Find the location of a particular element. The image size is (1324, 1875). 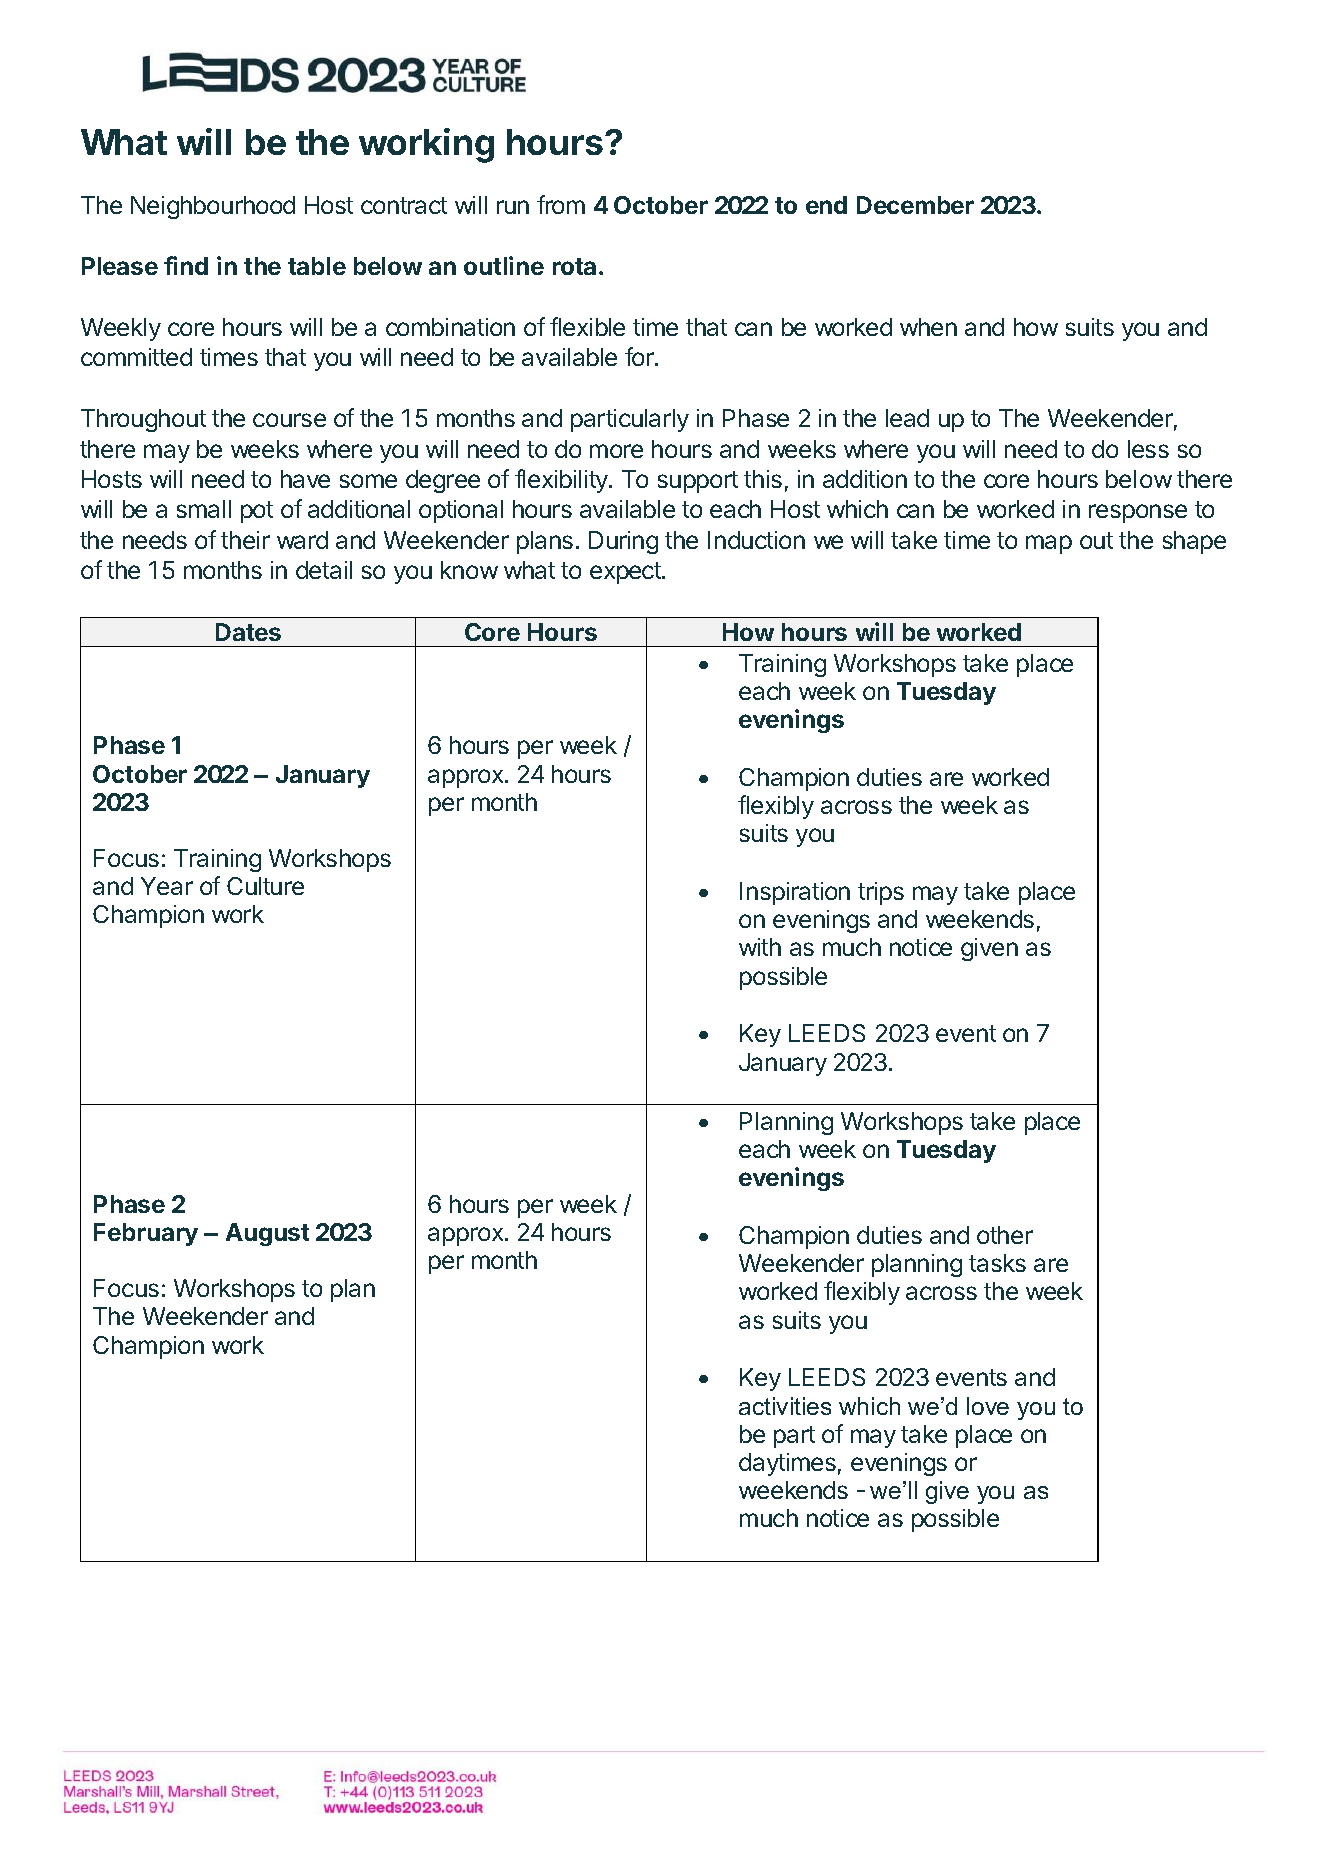

Inspiration is located at coordinates (795, 893).
